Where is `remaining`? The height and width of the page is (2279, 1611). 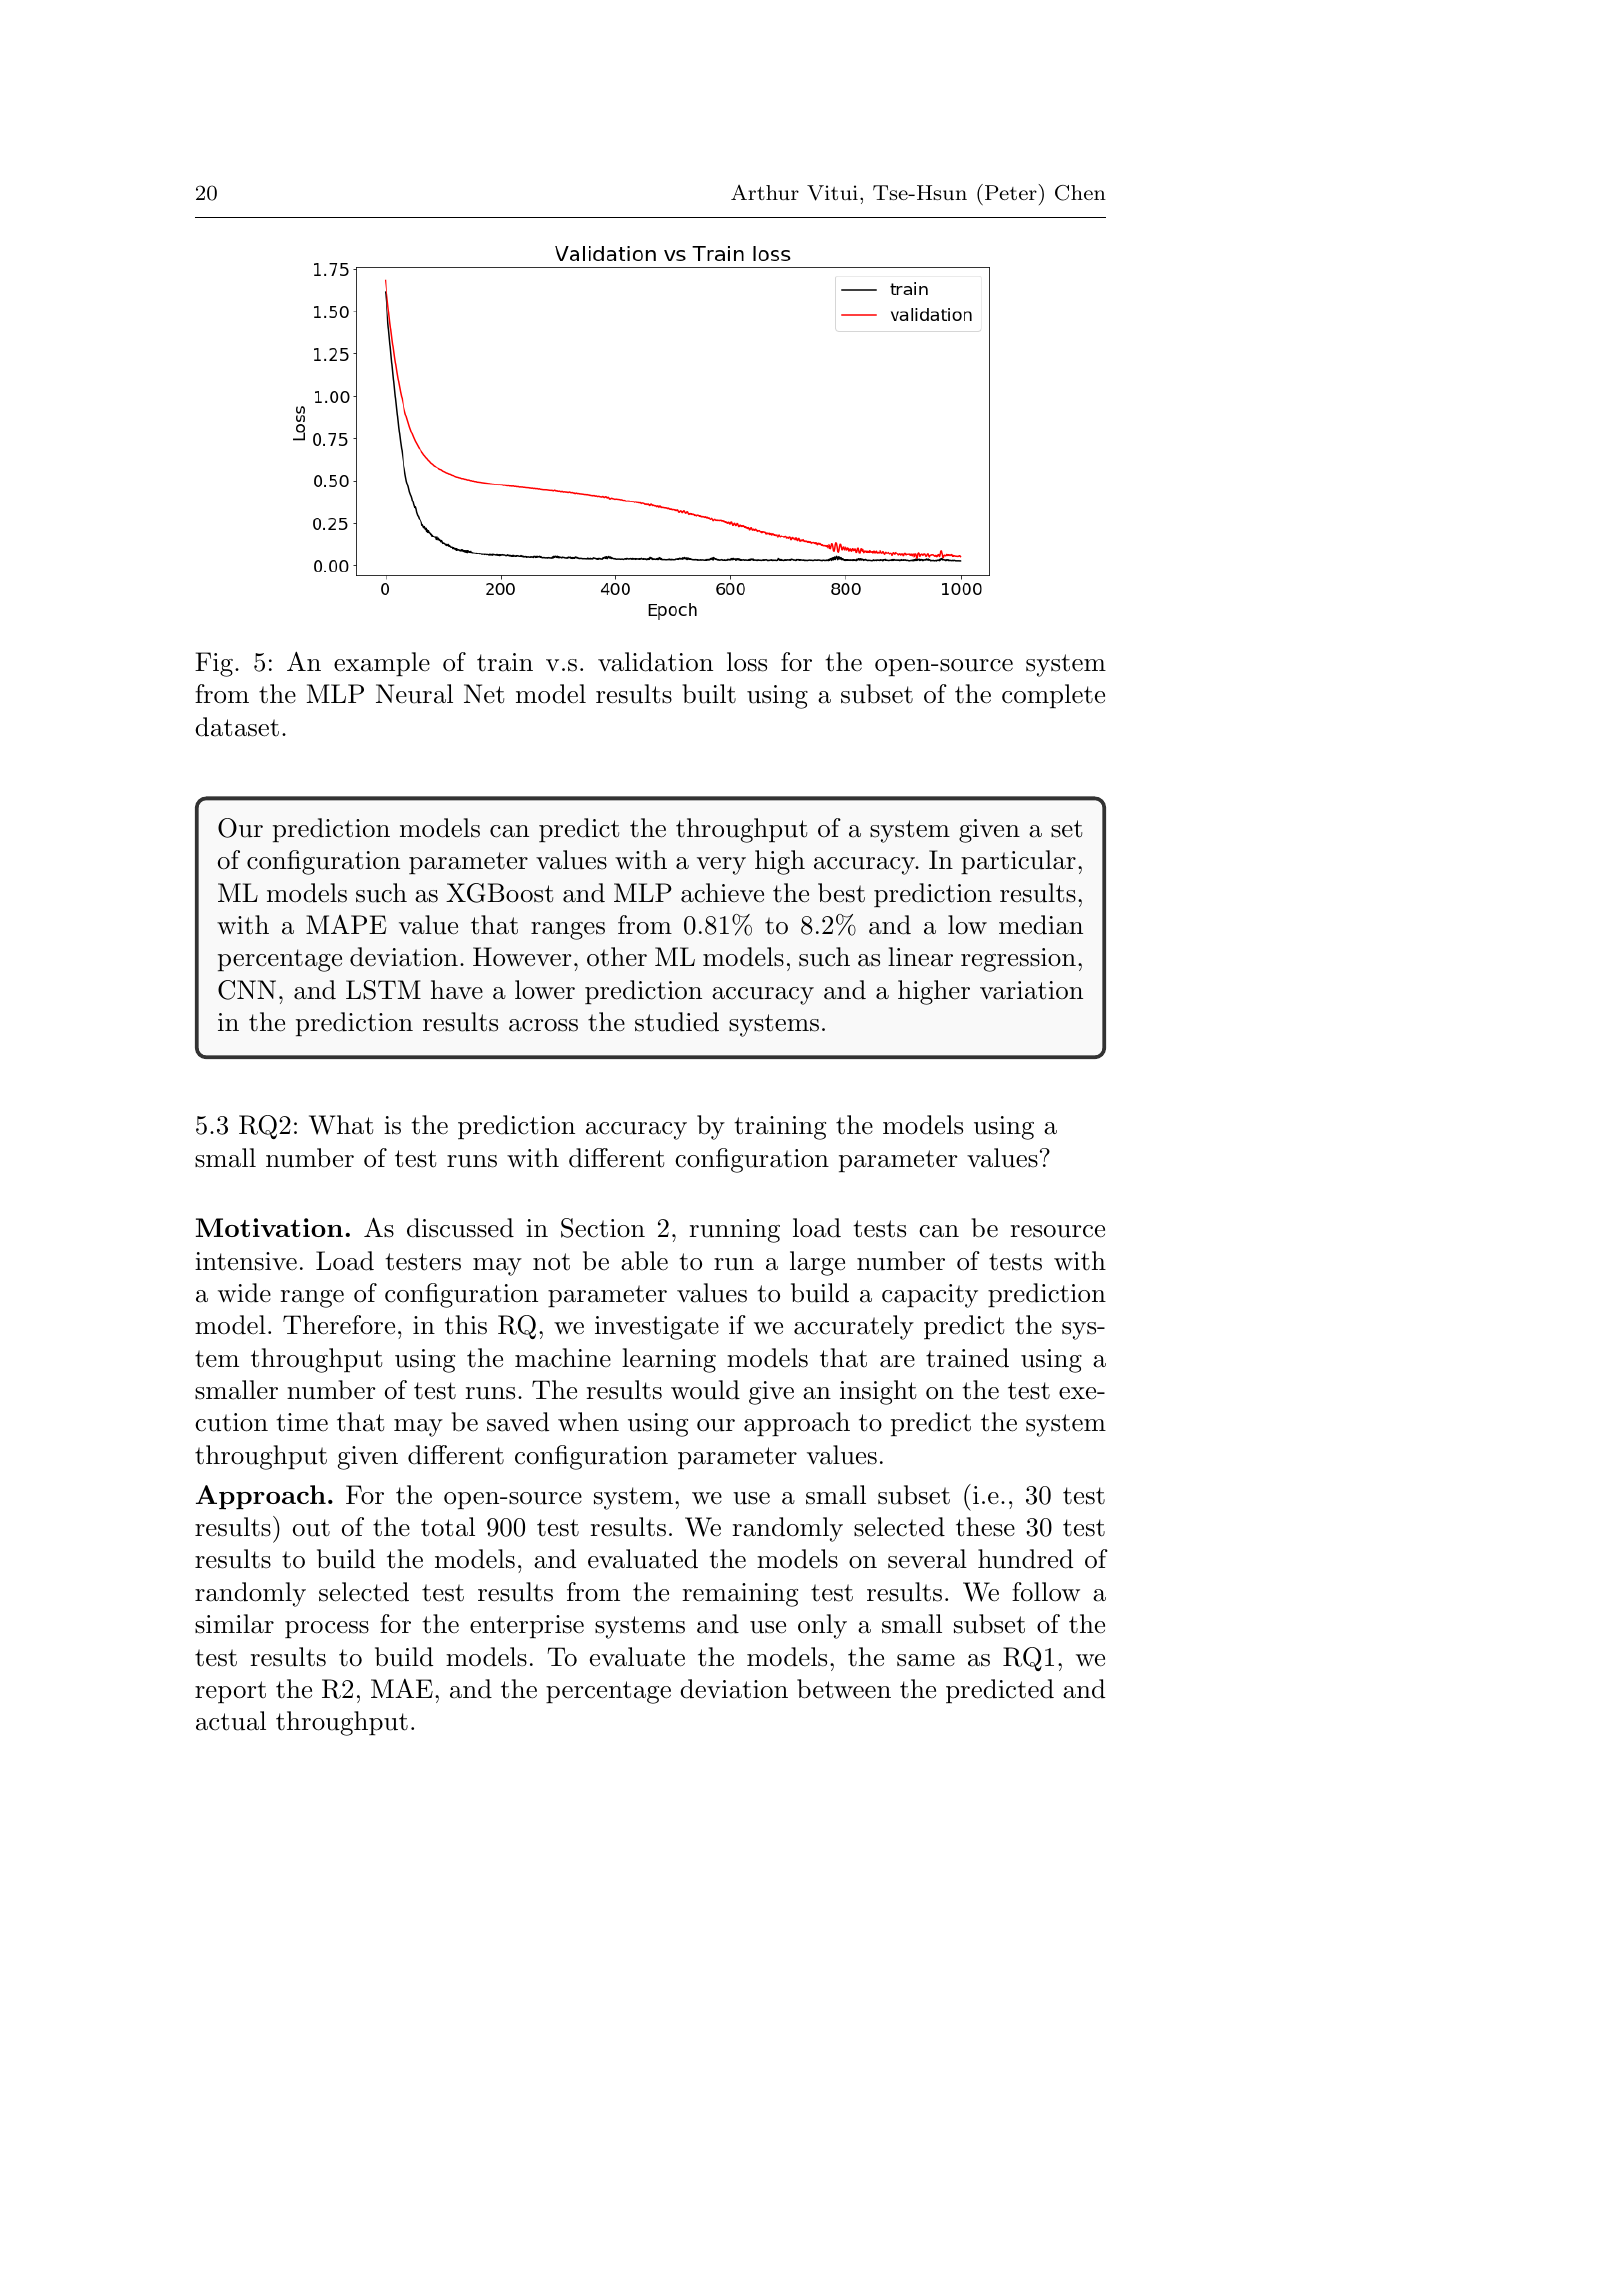 remaining is located at coordinates (740, 1595).
